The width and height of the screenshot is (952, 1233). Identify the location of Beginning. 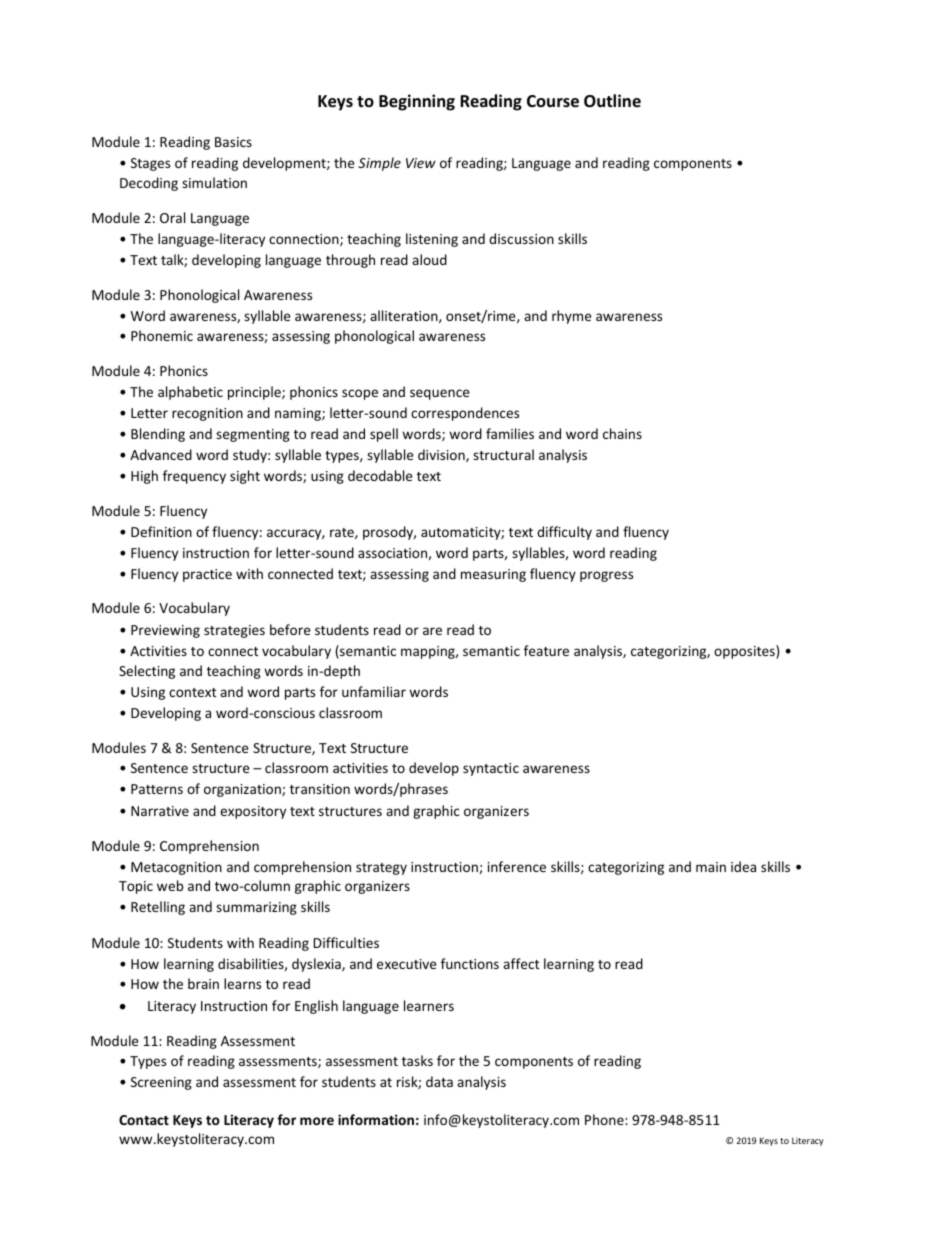
(417, 102).
